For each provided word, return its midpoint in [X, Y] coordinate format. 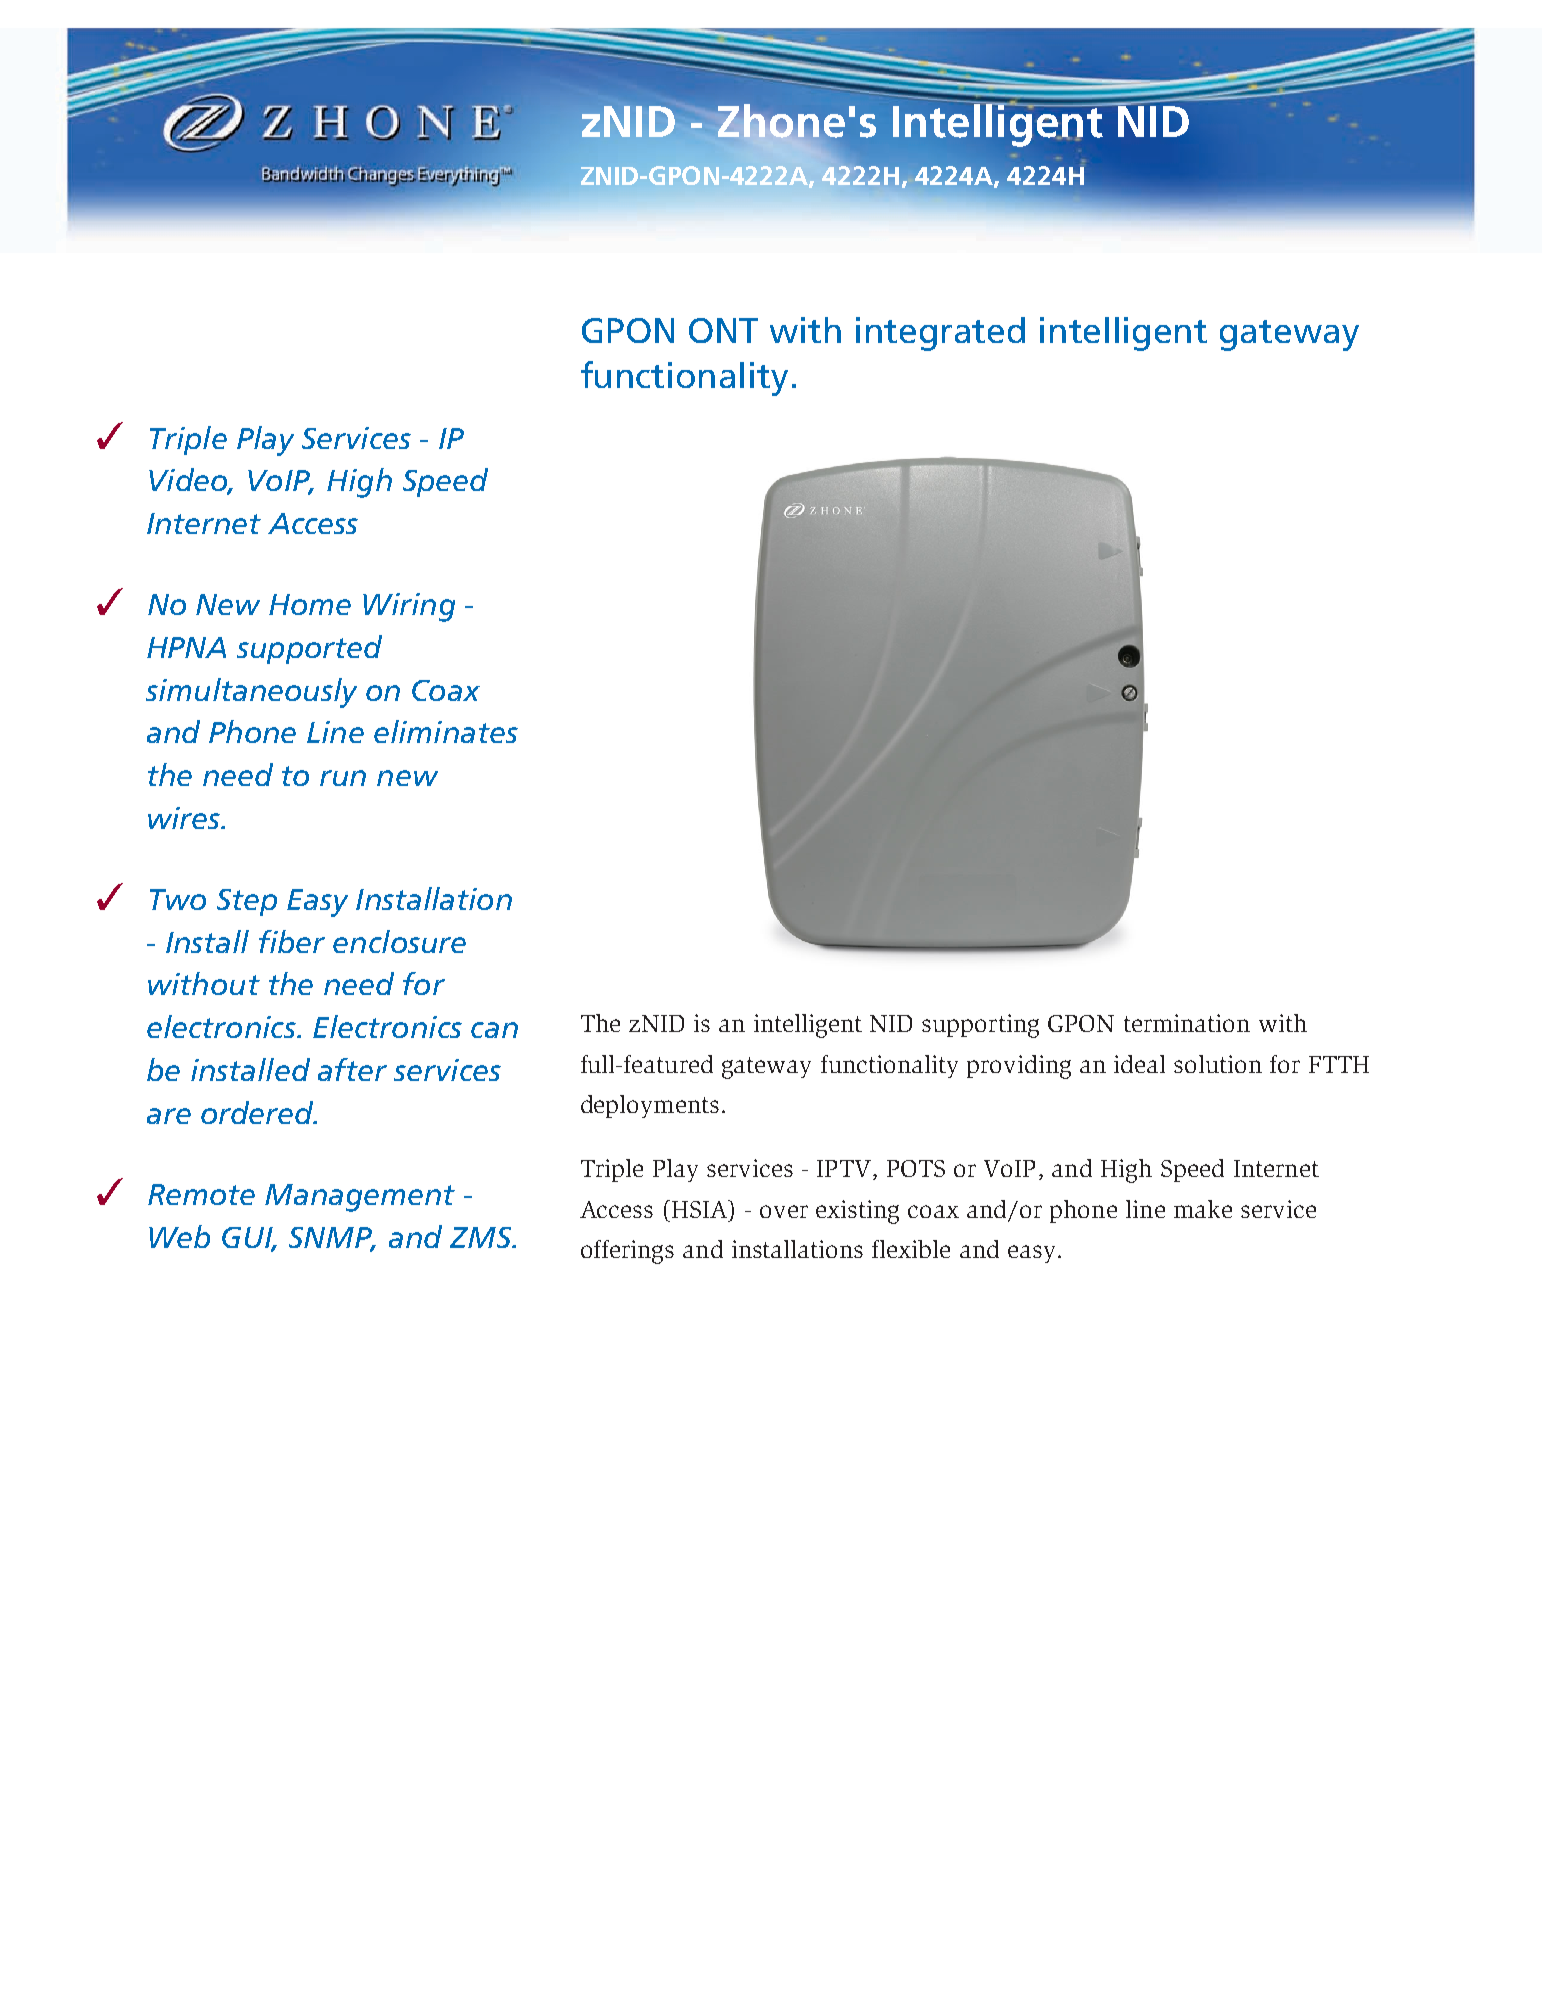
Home [310, 604]
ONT [723, 330]
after [352, 1069]
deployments [650, 1106]
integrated [940, 334]
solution [1218, 1064]
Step [247, 902]
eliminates [446, 731]
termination [1187, 1023]
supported [309, 649]
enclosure [399, 941]
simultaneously [251, 693]
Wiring [409, 607]
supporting [980, 1026]
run [343, 778]
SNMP [332, 1238]
